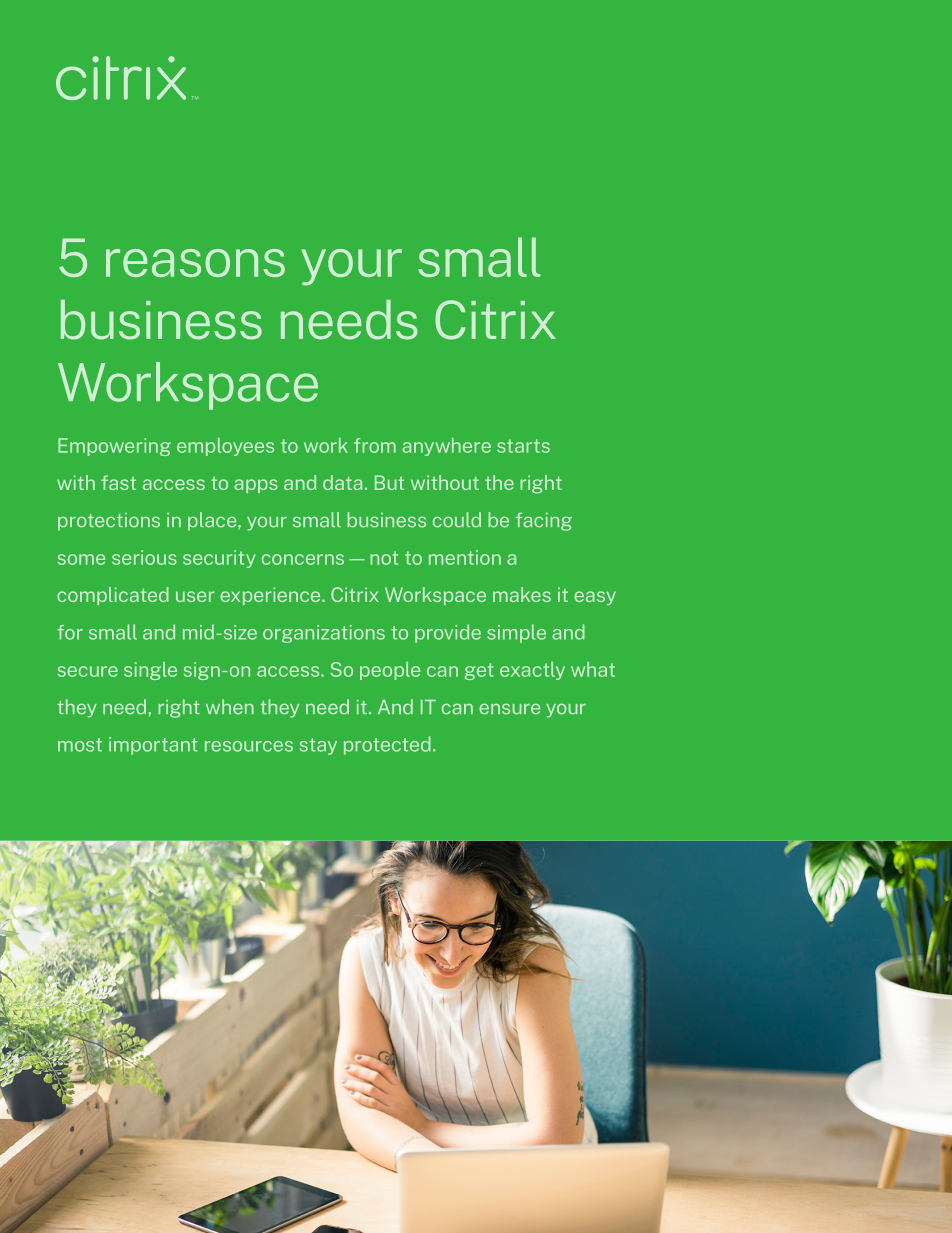 This screenshot has width=952, height=1233. Describe the element at coordinates (153, 746) in the screenshot. I see `important` at that location.
